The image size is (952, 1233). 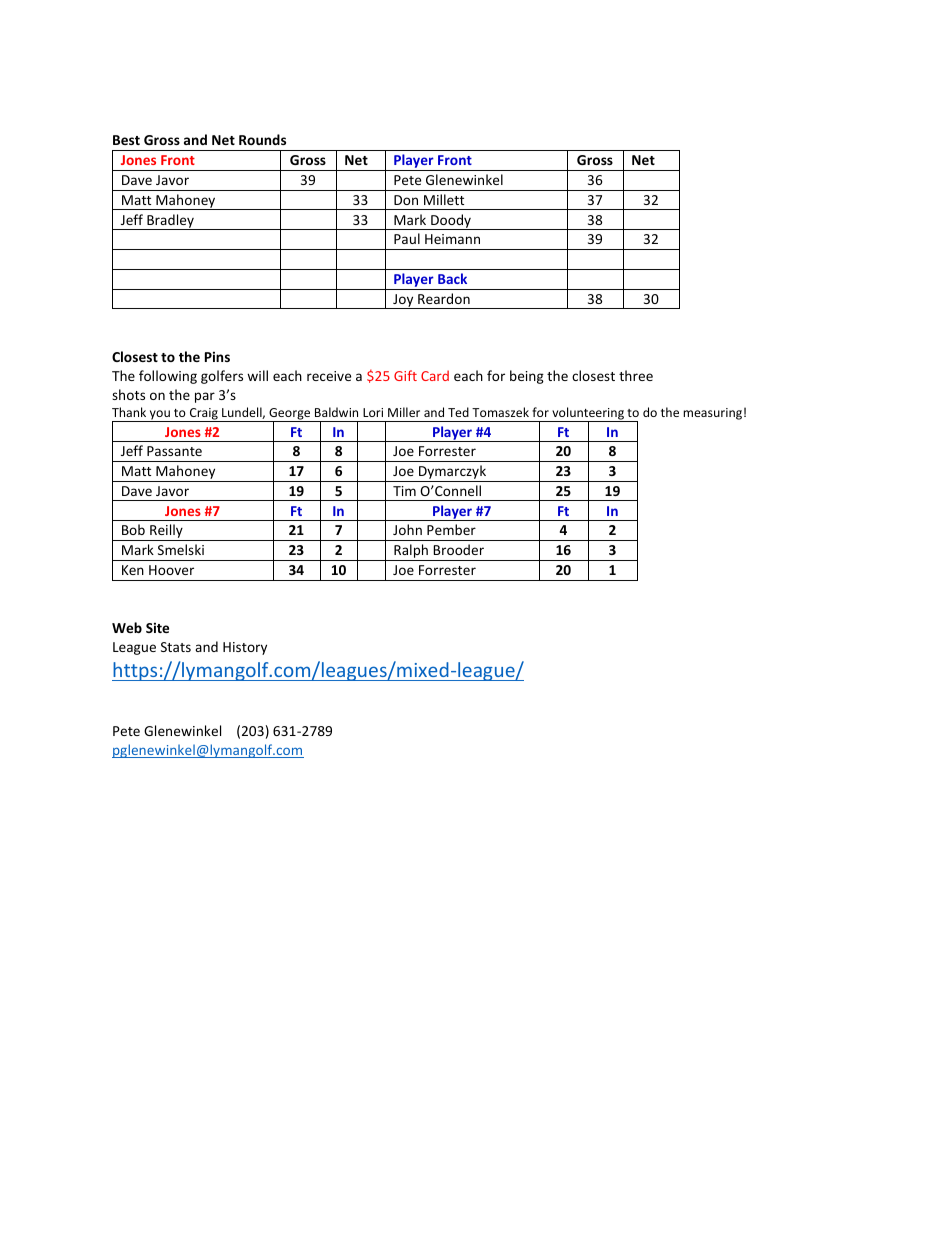 I want to click on par, so click(x=205, y=397).
